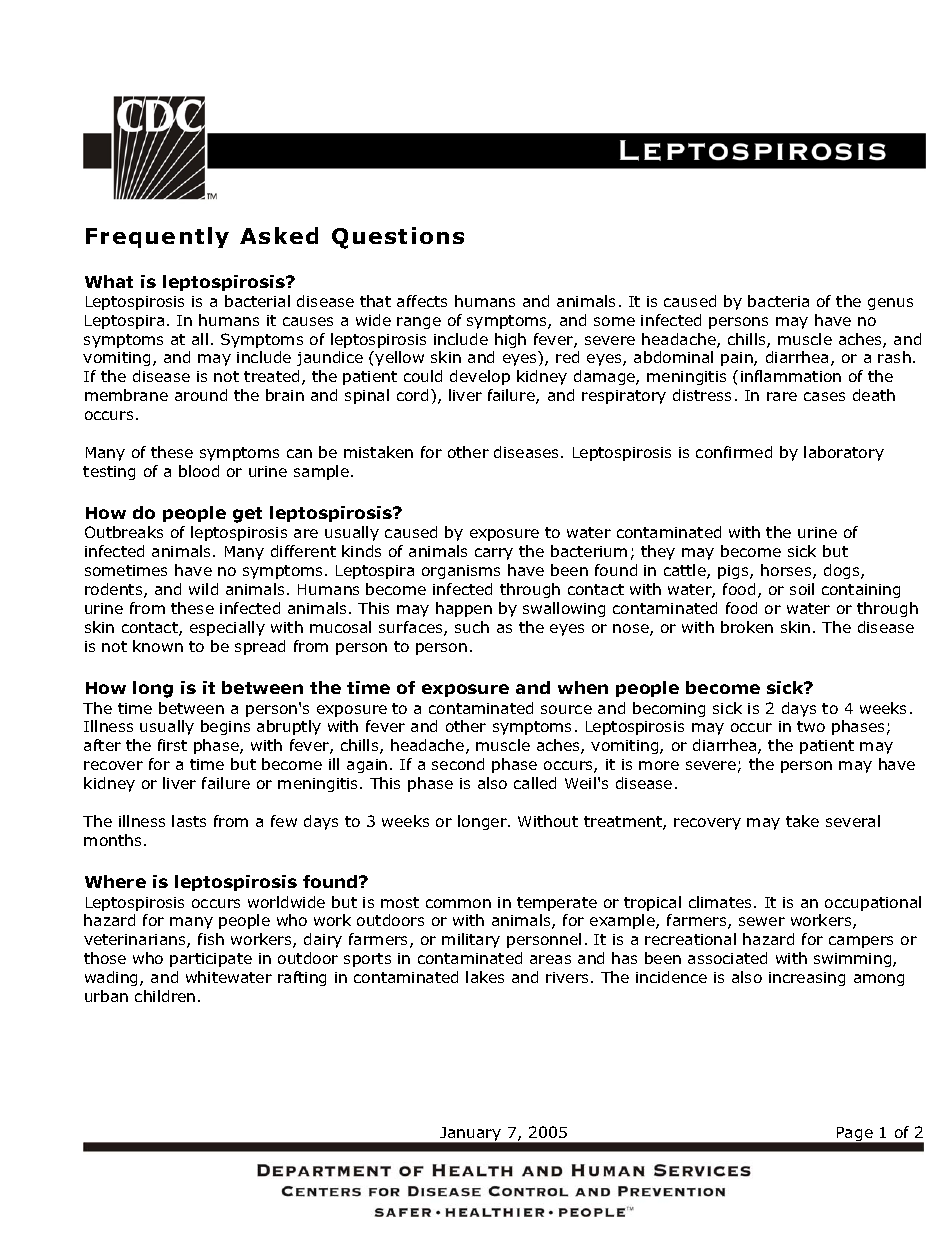 Image resolution: width=952 pixels, height=1233 pixels. Describe the element at coordinates (157, 237) in the image. I see `Frequently` at that location.
